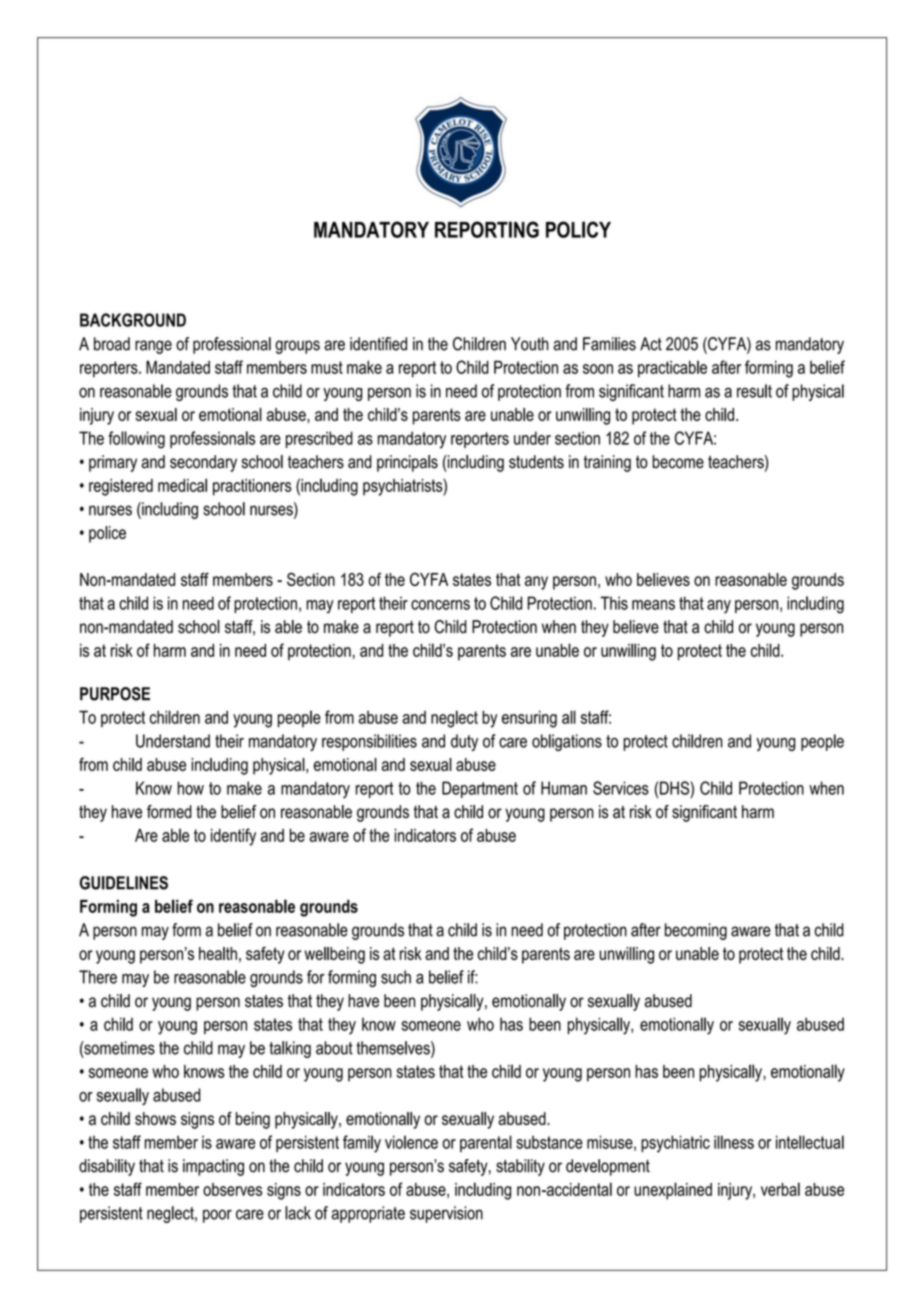  I want to click on POLICY, so click(578, 229).
